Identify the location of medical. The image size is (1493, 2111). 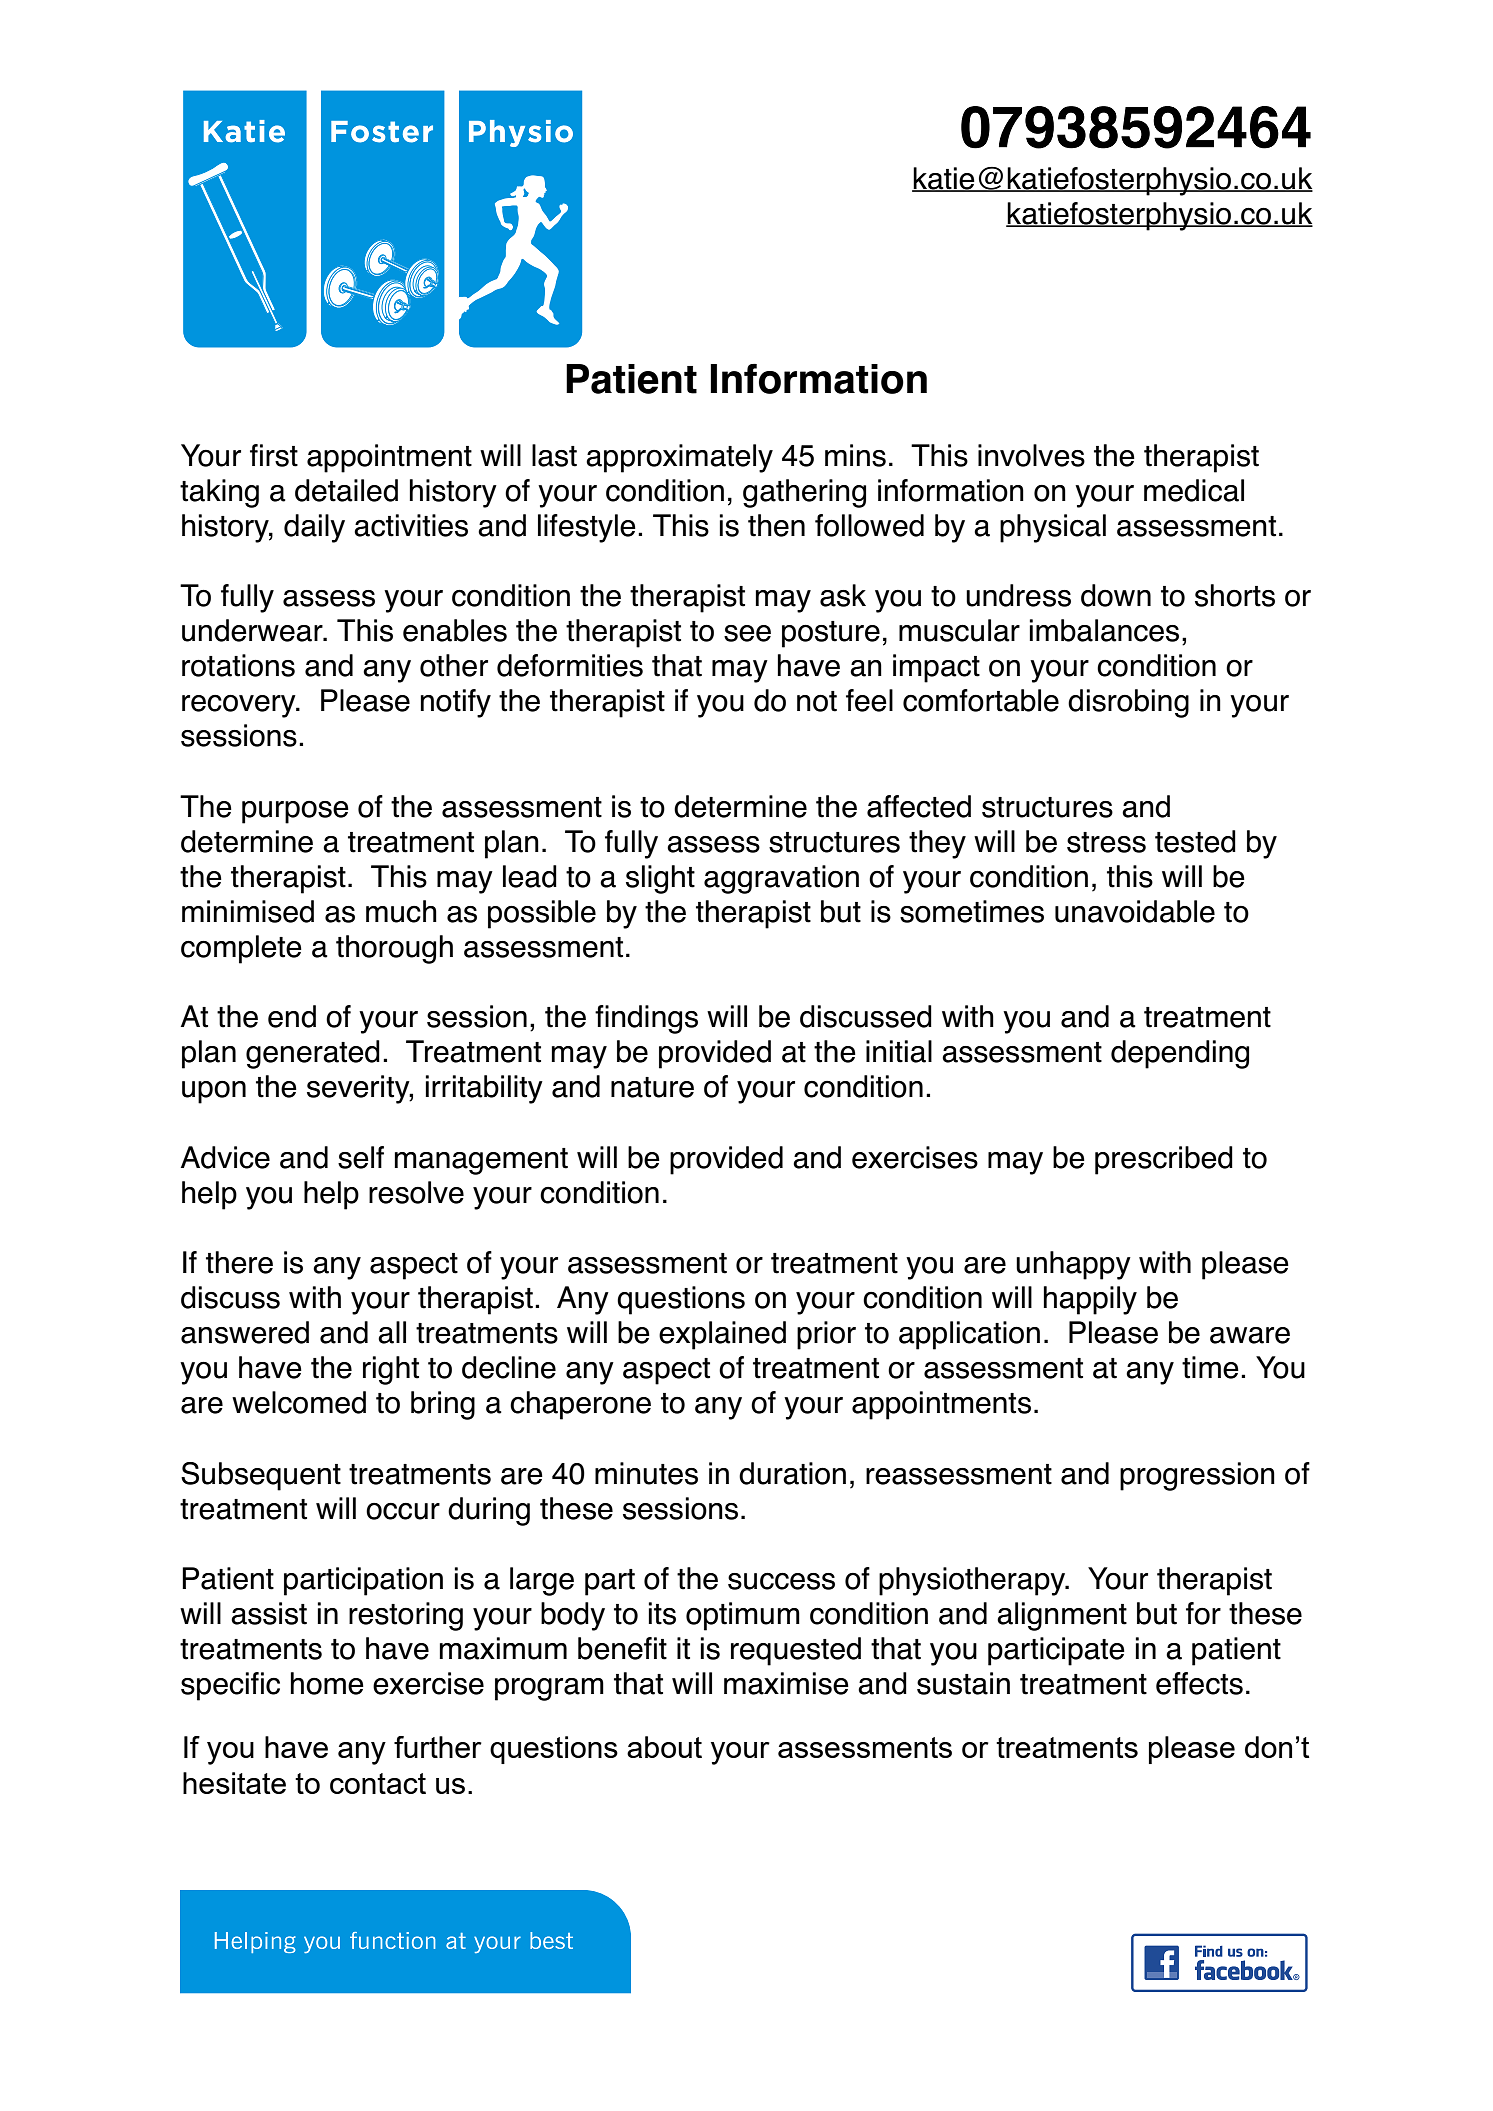
(1194, 490).
